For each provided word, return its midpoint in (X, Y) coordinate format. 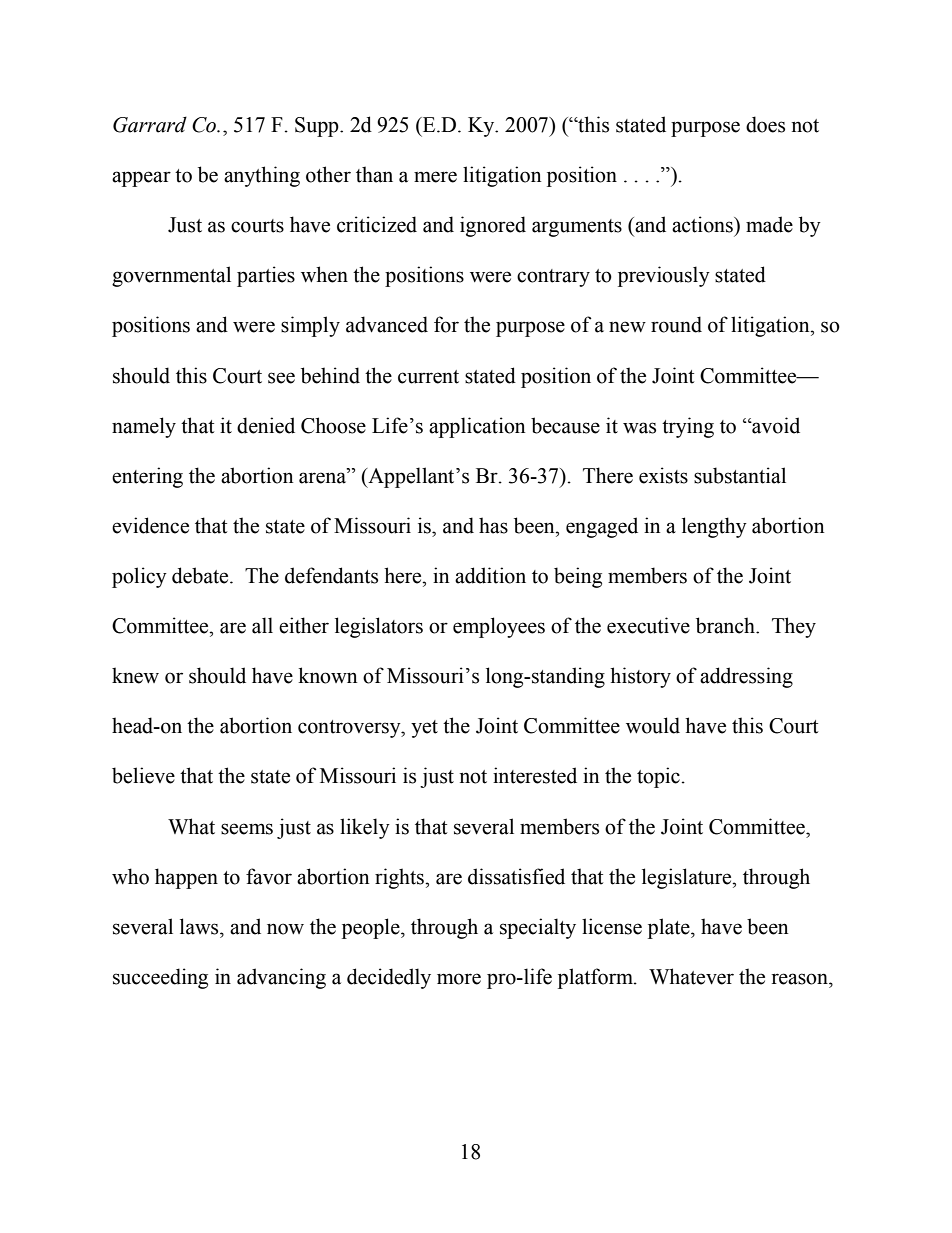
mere (435, 177)
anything (262, 176)
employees (499, 627)
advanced (387, 324)
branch (726, 625)
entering (147, 477)
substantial (740, 475)
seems (247, 829)
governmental (171, 276)
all (262, 625)
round (676, 324)
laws (200, 926)
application (477, 427)
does (765, 124)
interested (535, 775)
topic (658, 777)
